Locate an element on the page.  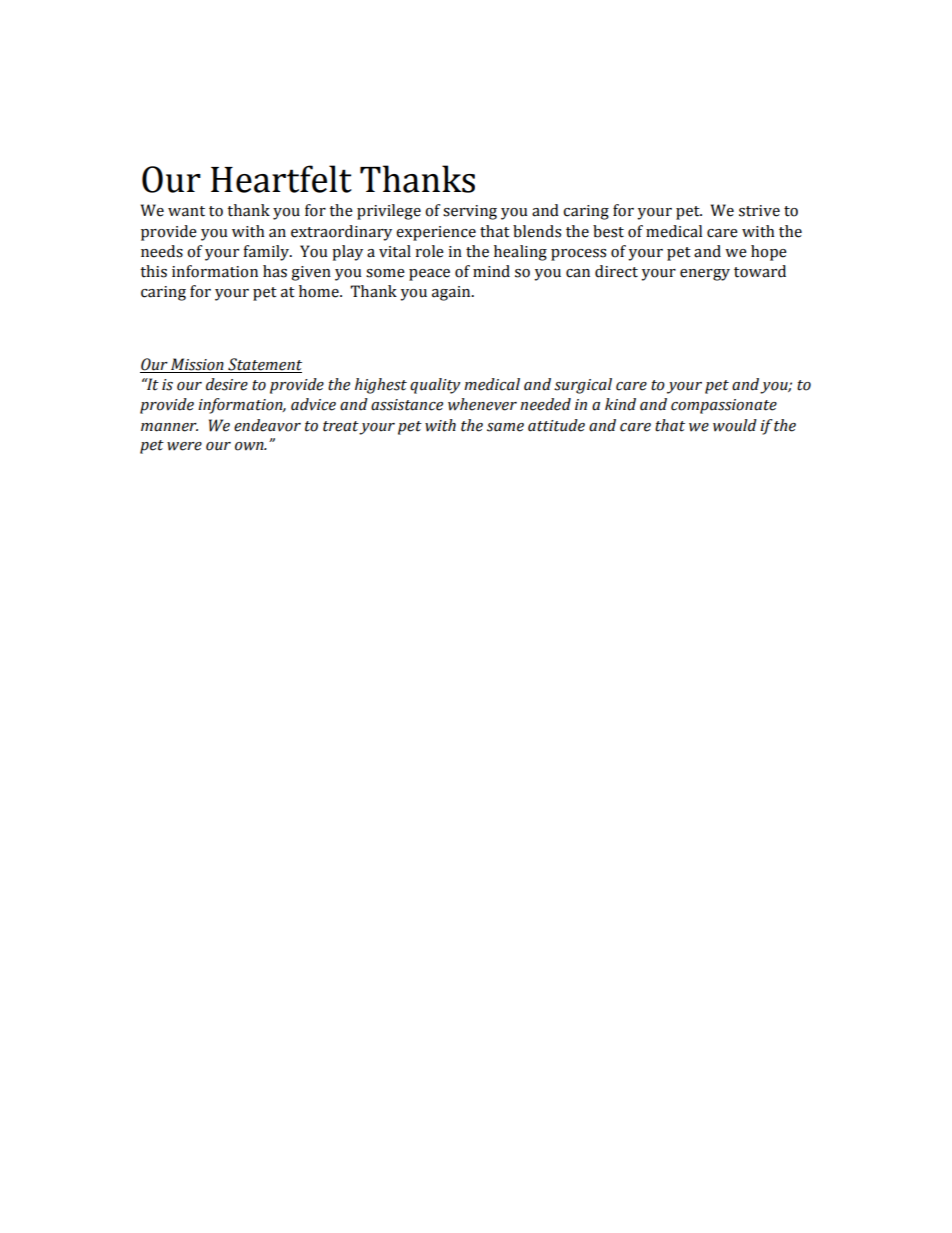
were is located at coordinates (184, 446).
